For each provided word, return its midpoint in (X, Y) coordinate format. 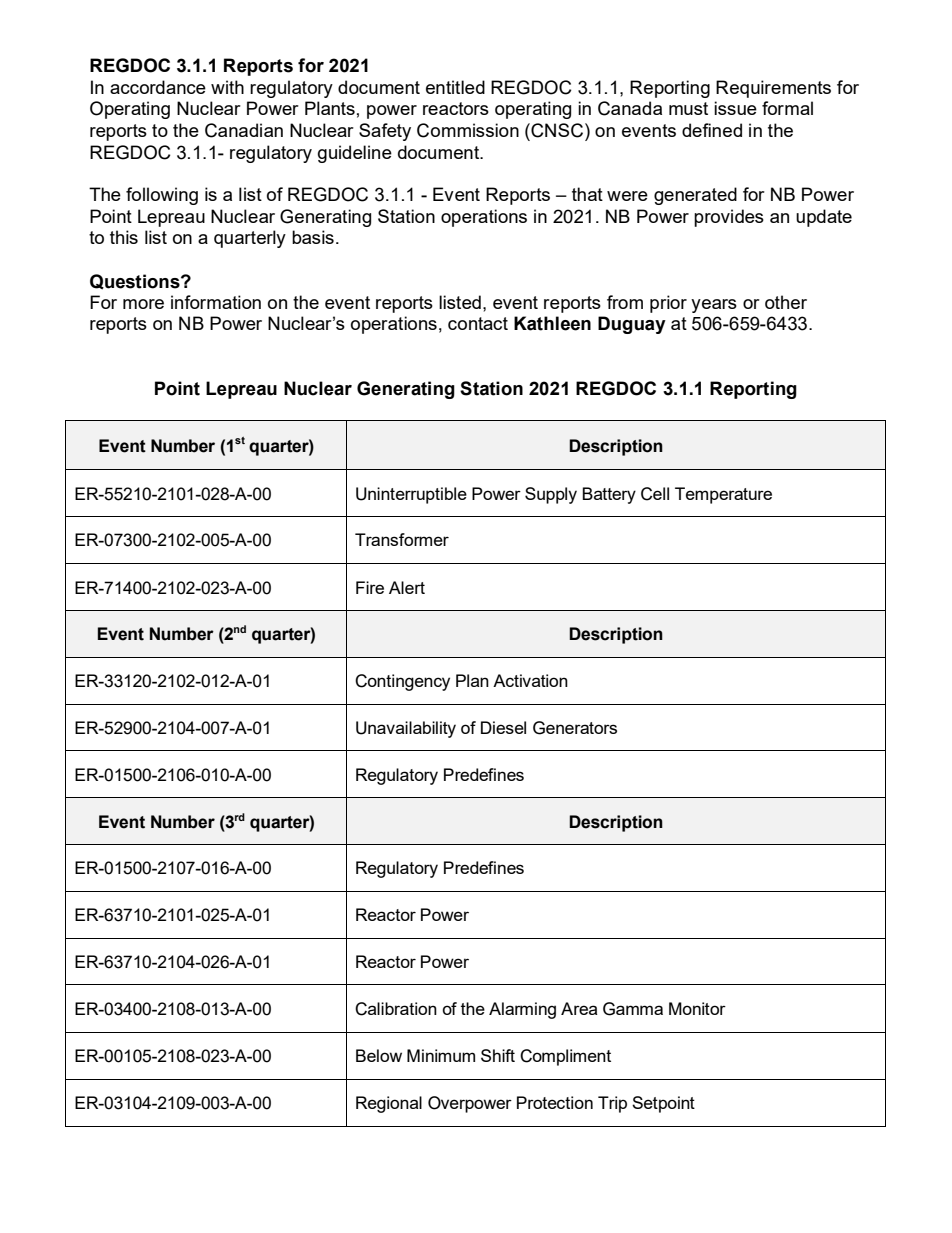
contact (478, 323)
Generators (575, 728)
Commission (468, 130)
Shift (498, 1055)
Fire (370, 587)
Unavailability (406, 729)
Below (379, 1055)
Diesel (503, 727)
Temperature (723, 495)
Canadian (244, 130)
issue (735, 108)
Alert (407, 587)
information (216, 302)
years (714, 306)
